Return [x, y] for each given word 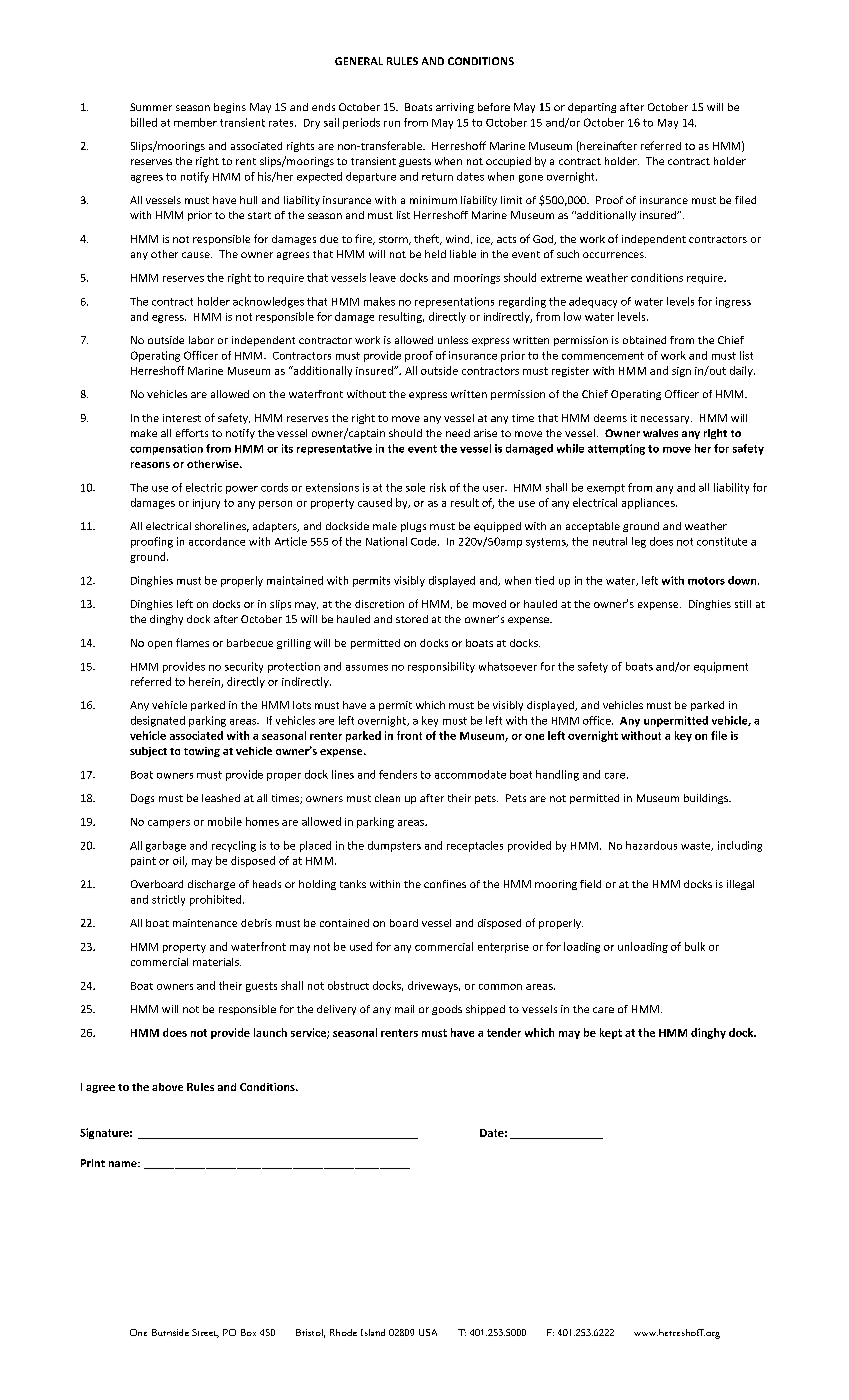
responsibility [441, 667]
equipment [721, 667]
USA [428, 1332]
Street [205, 1333]
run [392, 124]
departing [592, 108]
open [160, 645]
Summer [151, 107]
